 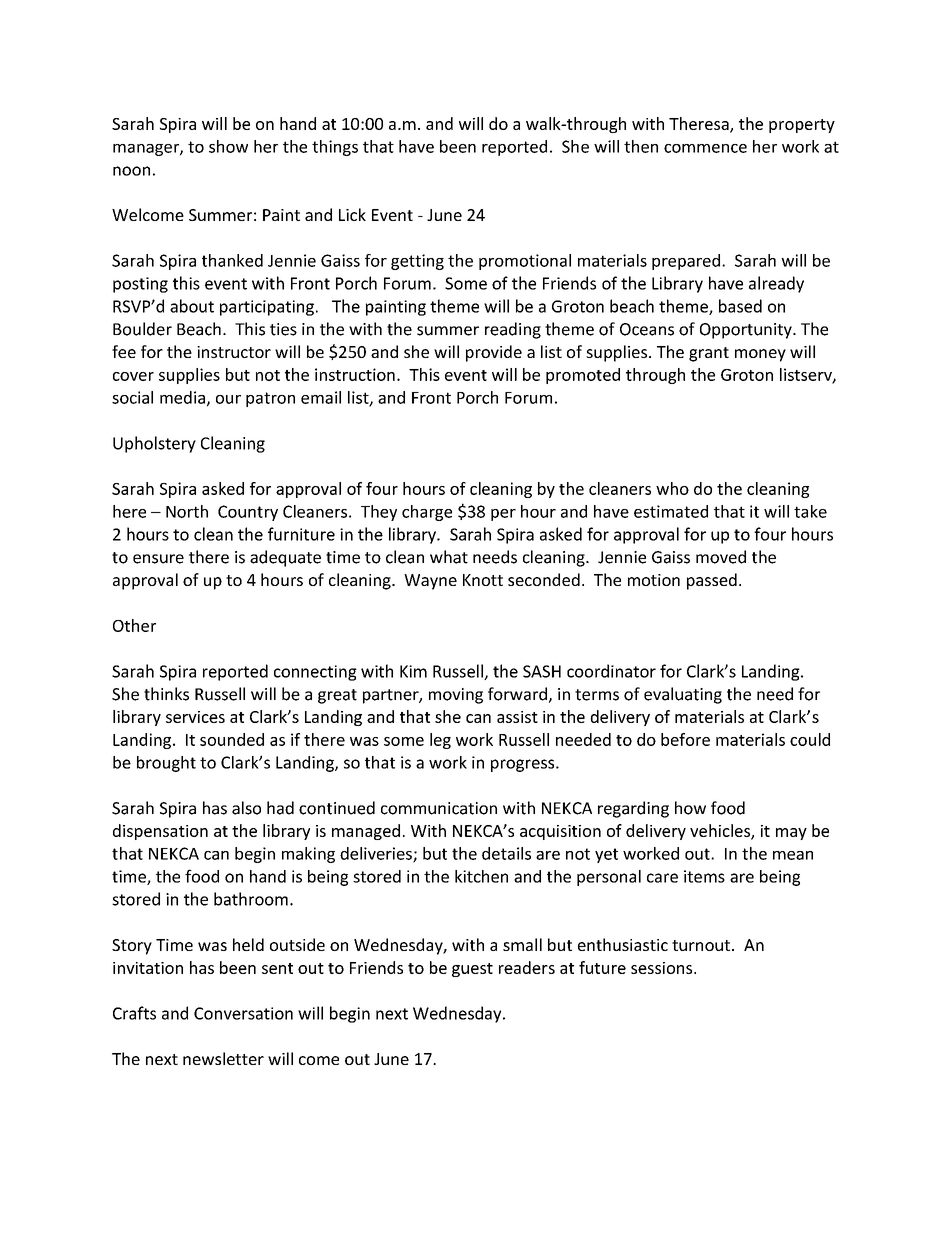 What do you see at coordinates (712, 581) in the image?
I see `passed` at bounding box center [712, 581].
